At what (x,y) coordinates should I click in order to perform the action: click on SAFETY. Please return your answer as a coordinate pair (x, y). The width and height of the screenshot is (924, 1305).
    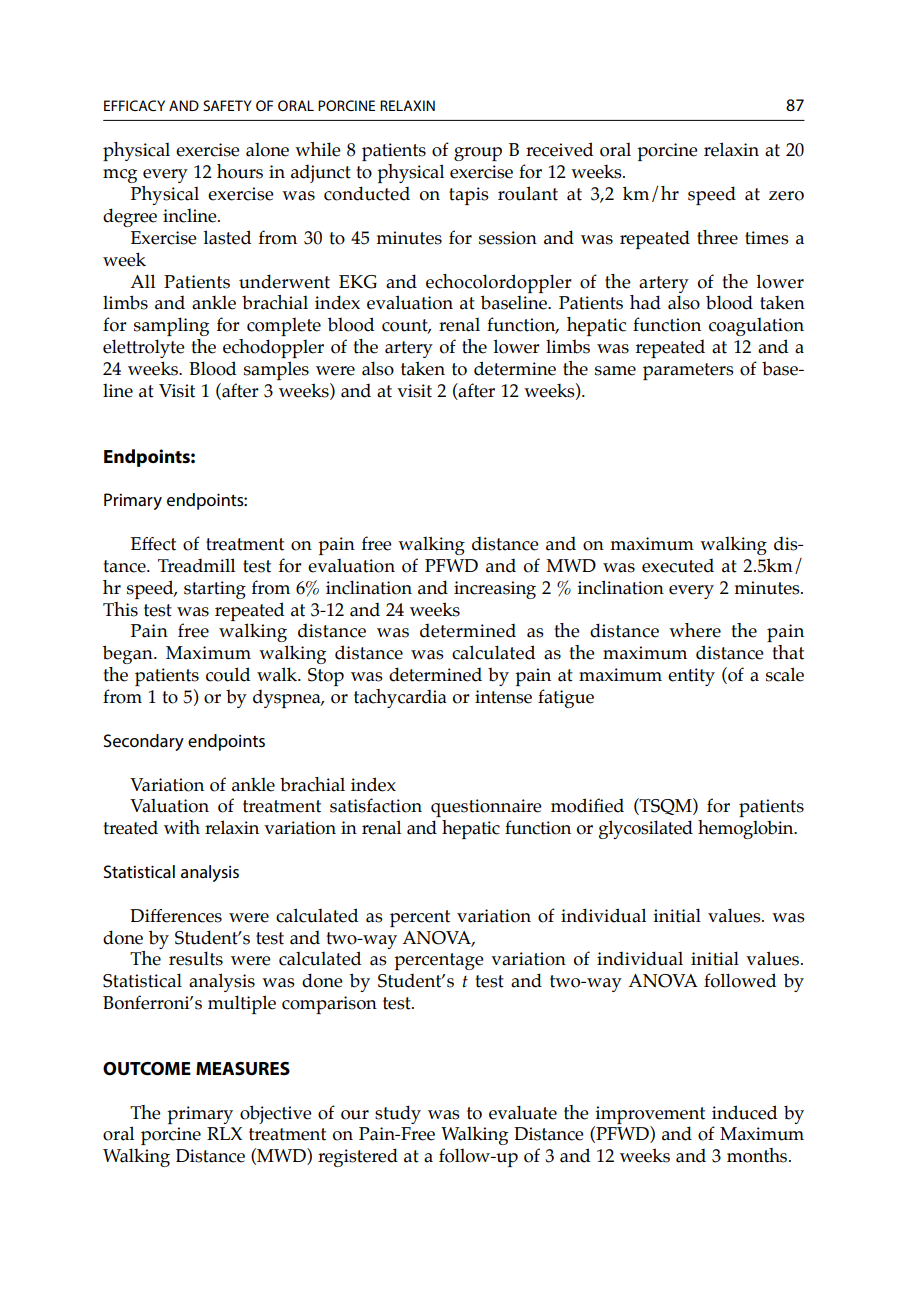
    Looking at the image, I should click on (227, 105).
